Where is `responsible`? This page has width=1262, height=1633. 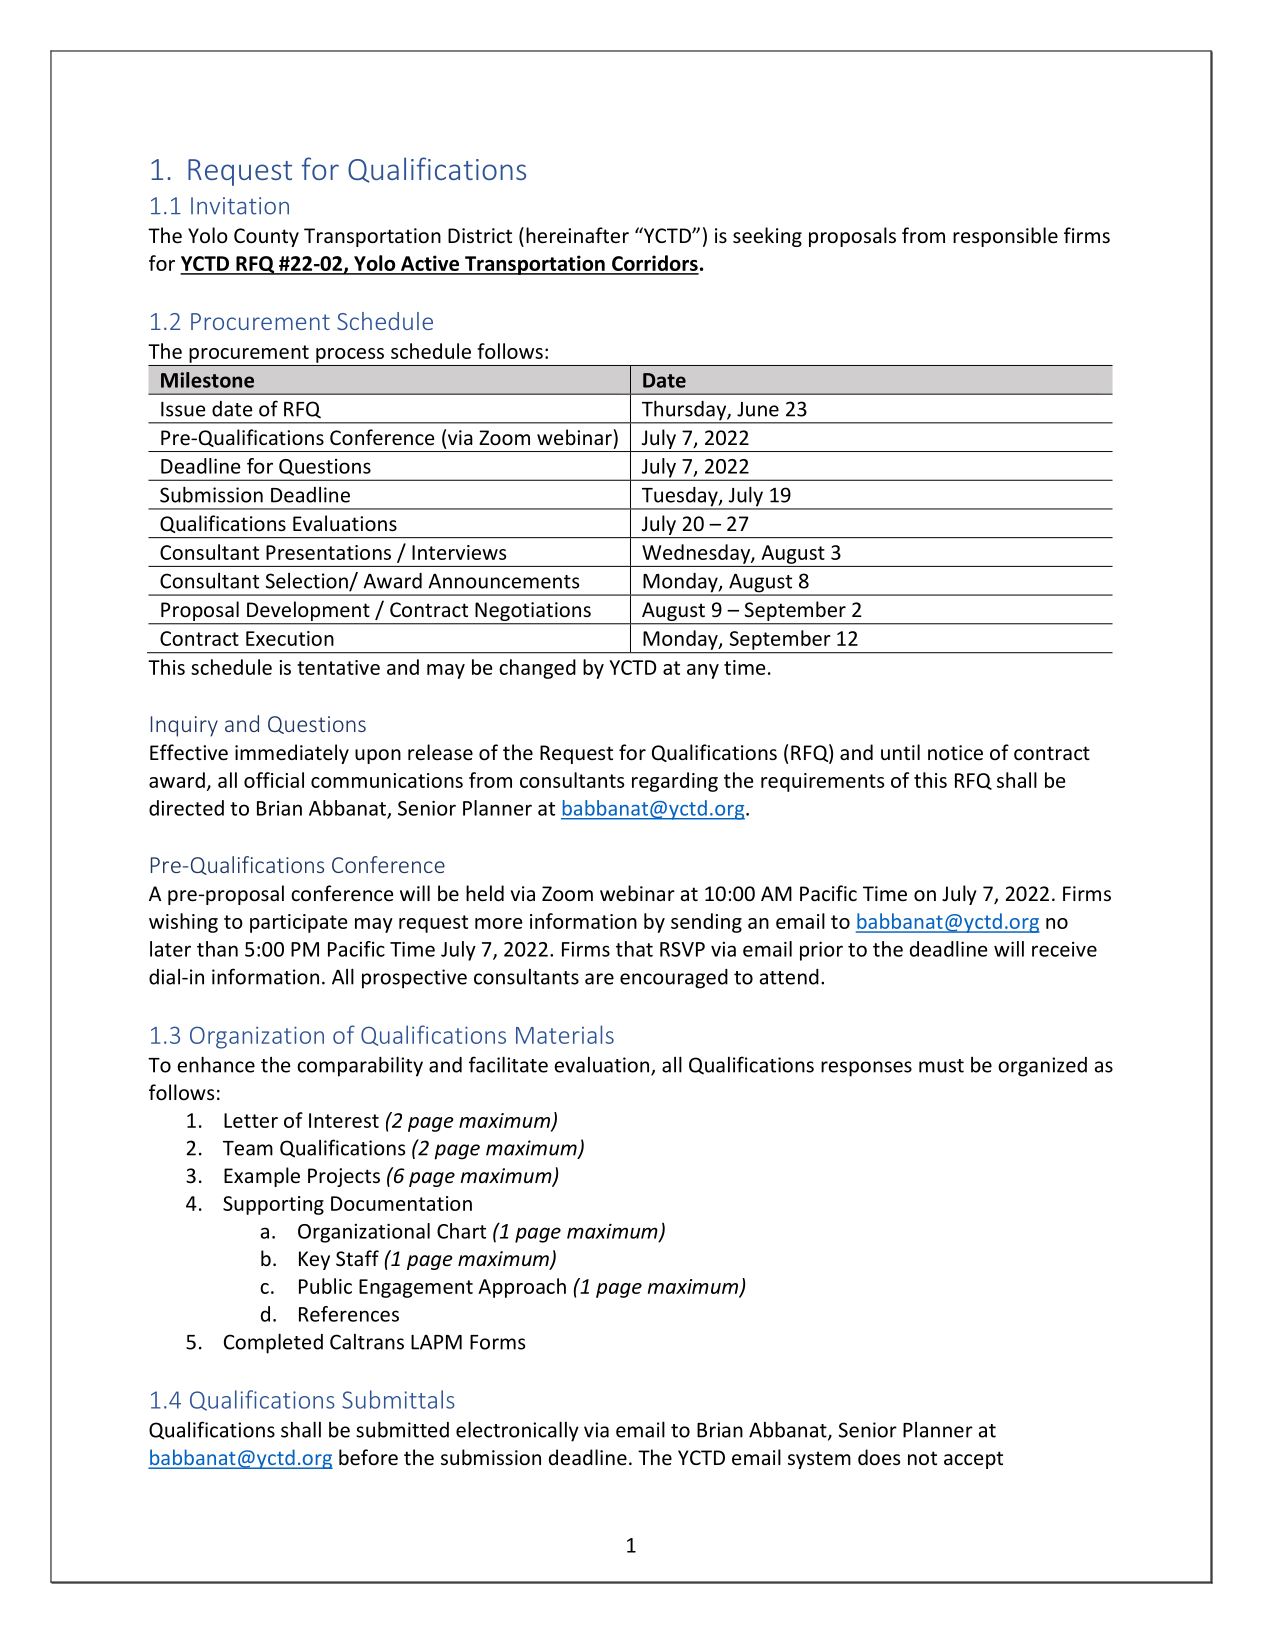
responsible is located at coordinates (1005, 237).
